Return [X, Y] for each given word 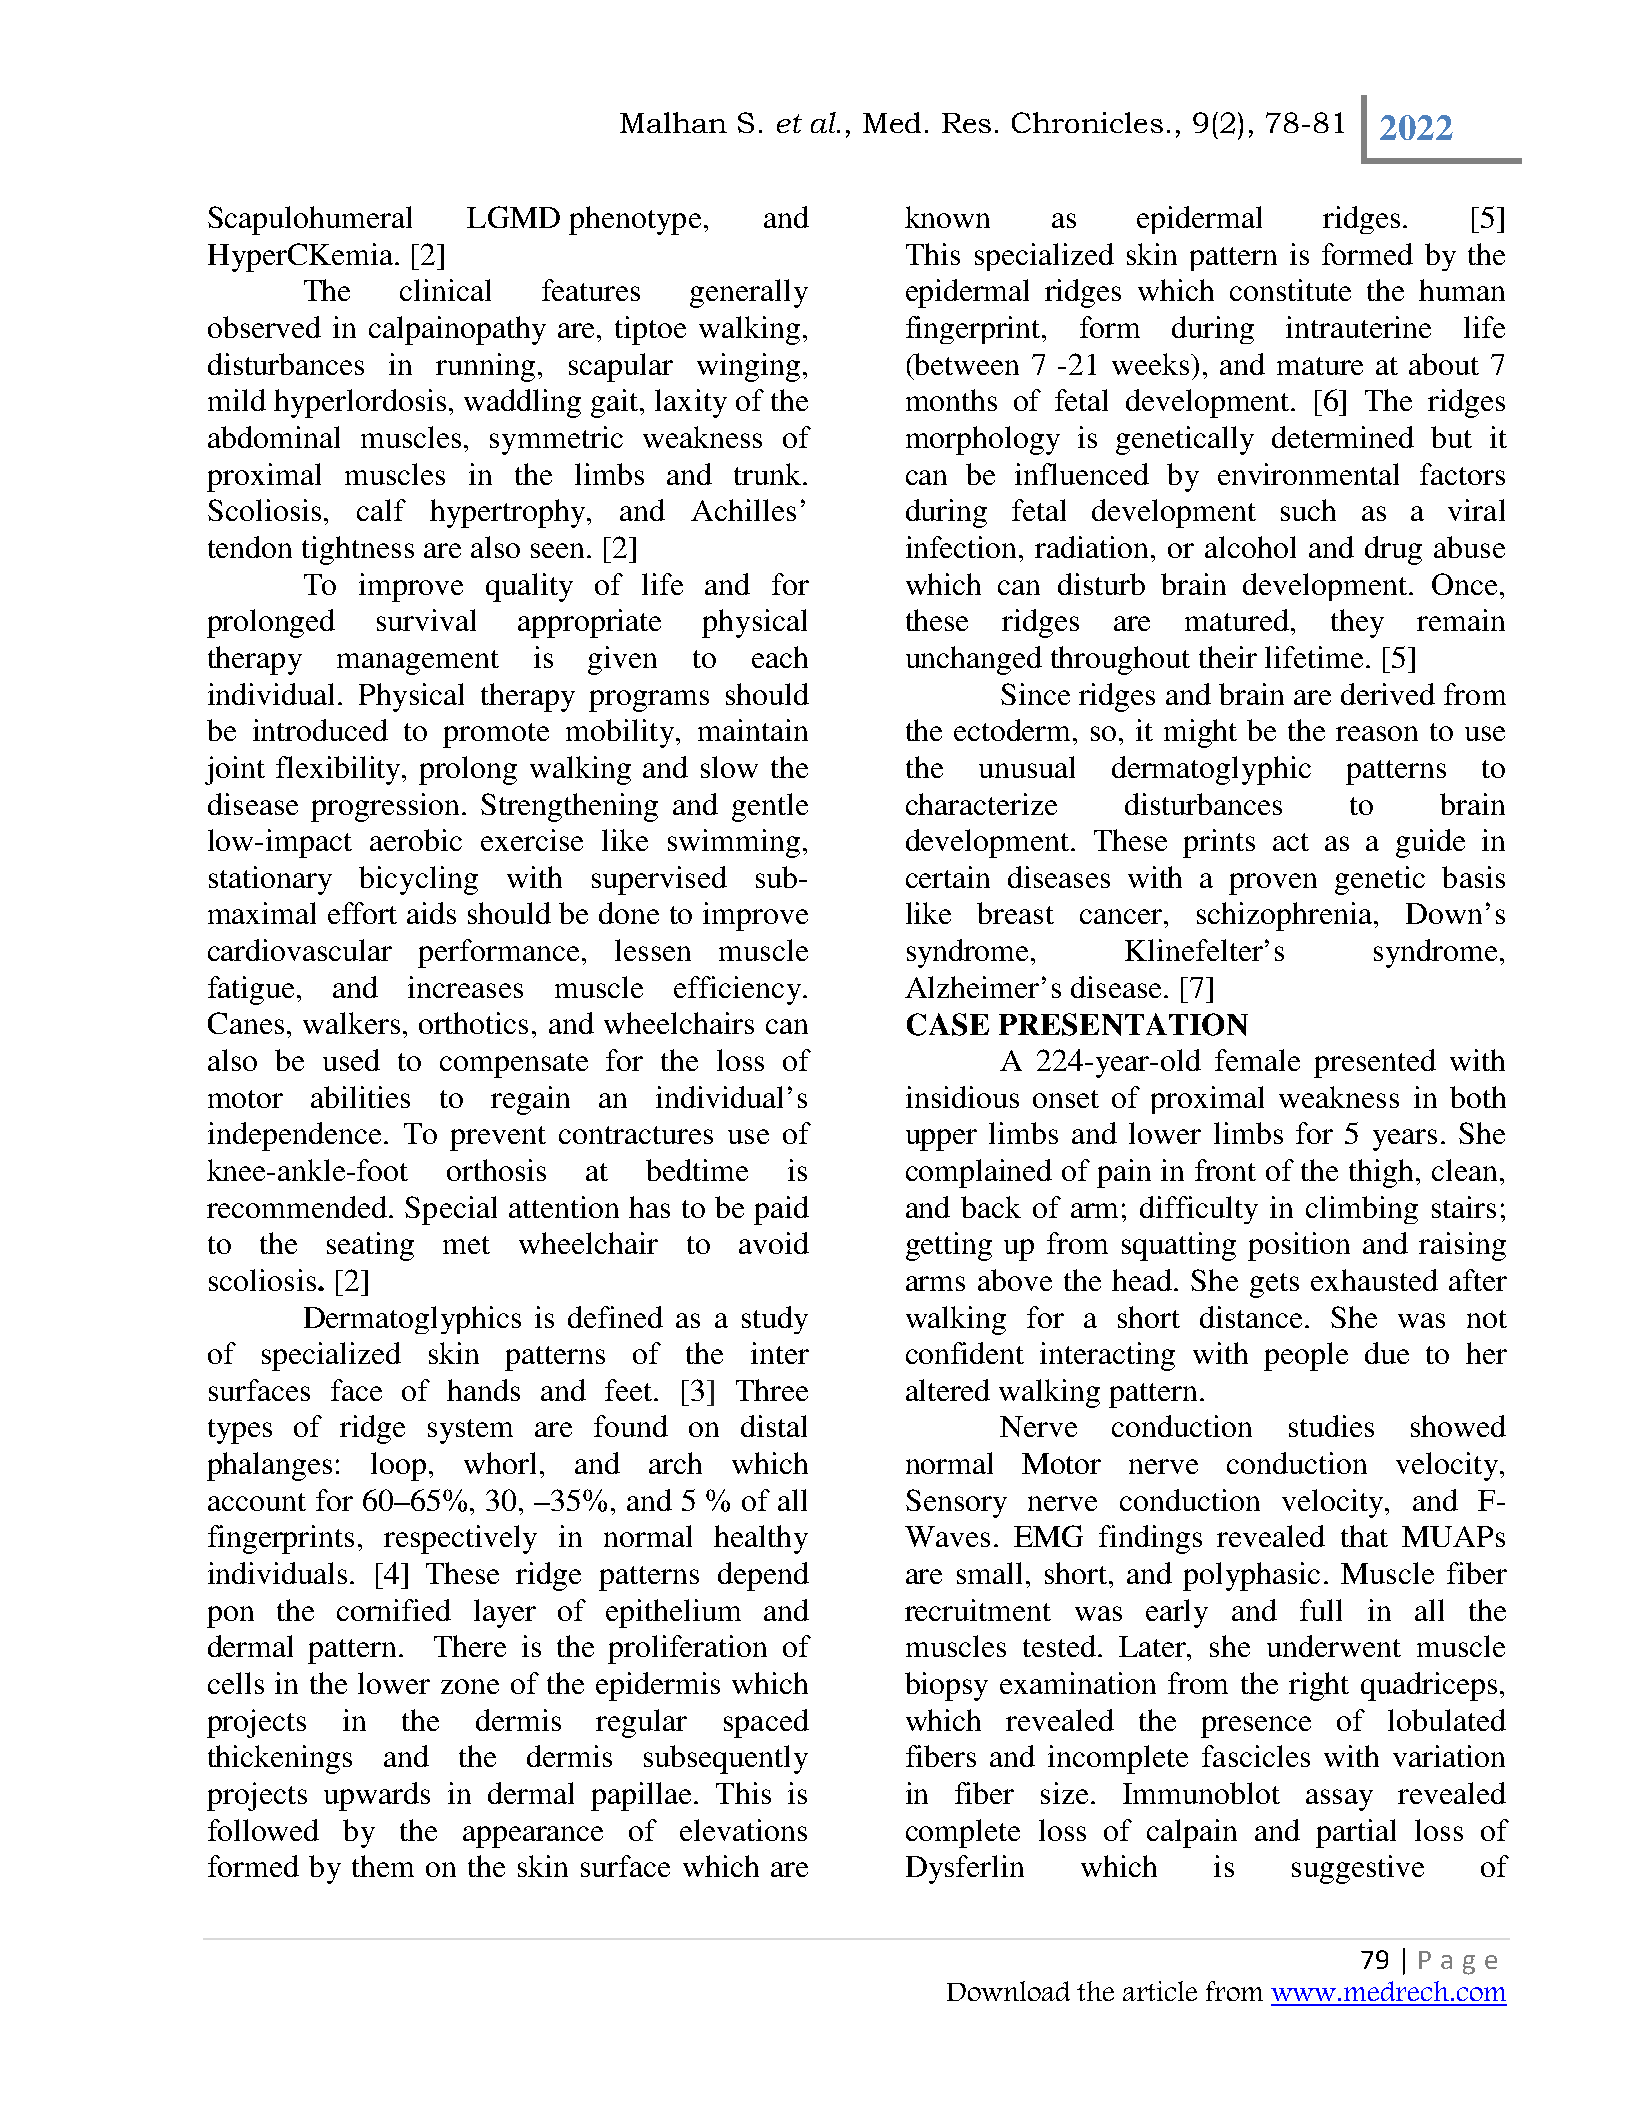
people [1306, 1356]
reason [1377, 733]
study [775, 1320]
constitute [1290, 290]
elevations [743, 1830]
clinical [445, 290]
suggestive [1358, 1869]
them [383, 1866]
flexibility [340, 770]
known [947, 217]
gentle [770, 807]
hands [483, 1390]
